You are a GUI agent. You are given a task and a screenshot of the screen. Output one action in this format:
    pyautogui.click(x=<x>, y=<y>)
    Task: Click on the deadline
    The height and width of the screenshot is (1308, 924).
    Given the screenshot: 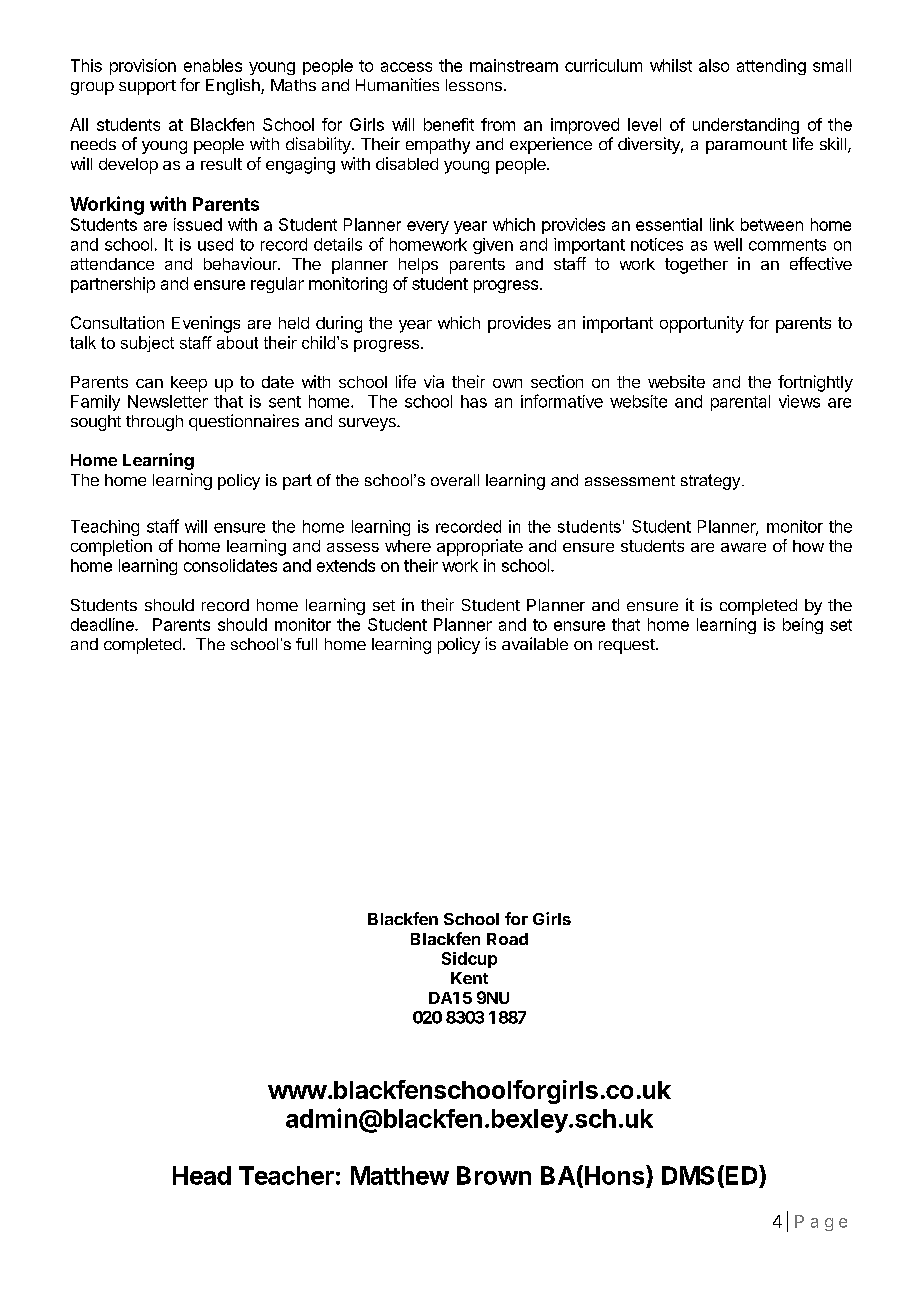 What is the action you would take?
    pyautogui.click(x=103, y=624)
